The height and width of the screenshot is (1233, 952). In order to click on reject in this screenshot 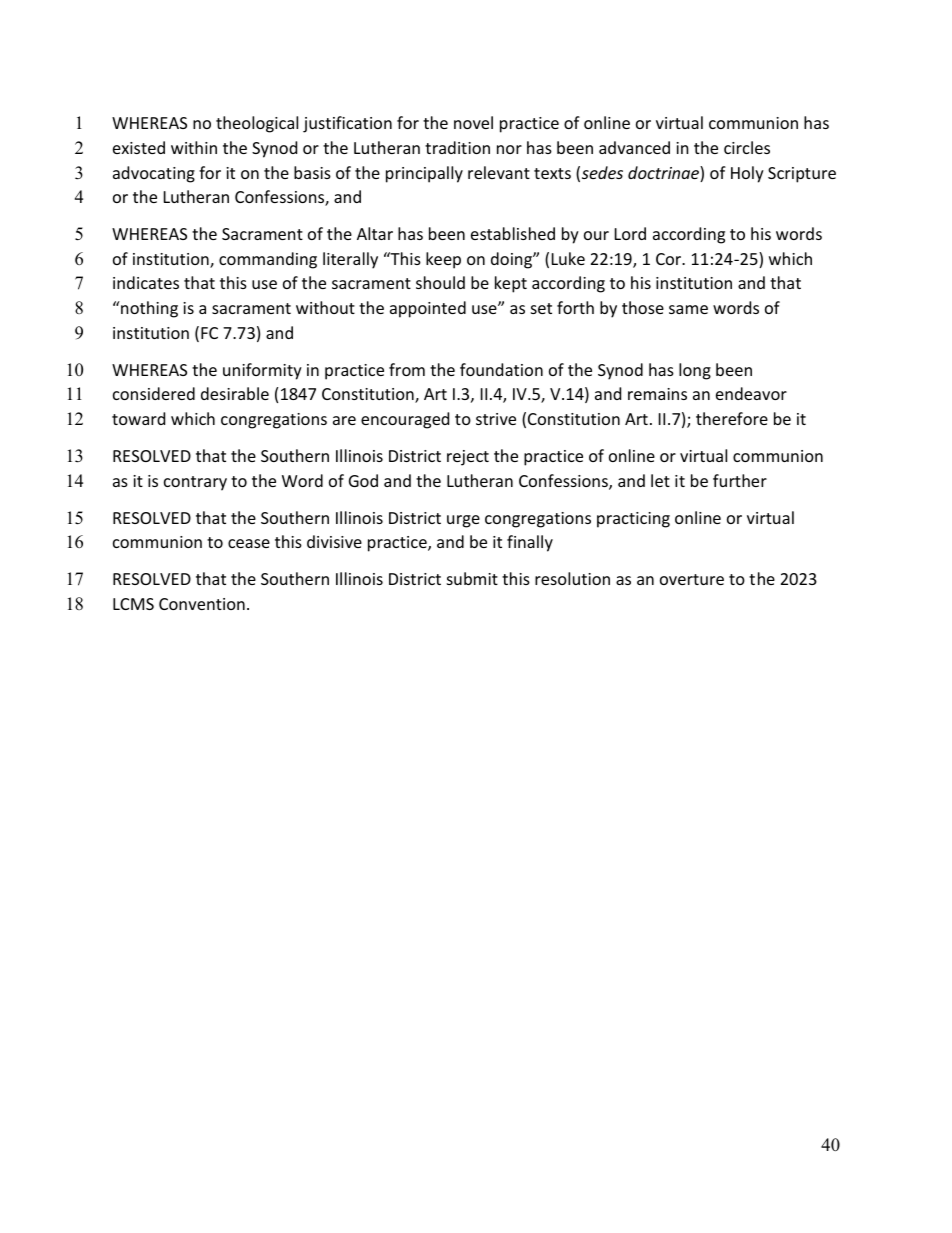, I will do `click(468, 458)`.
